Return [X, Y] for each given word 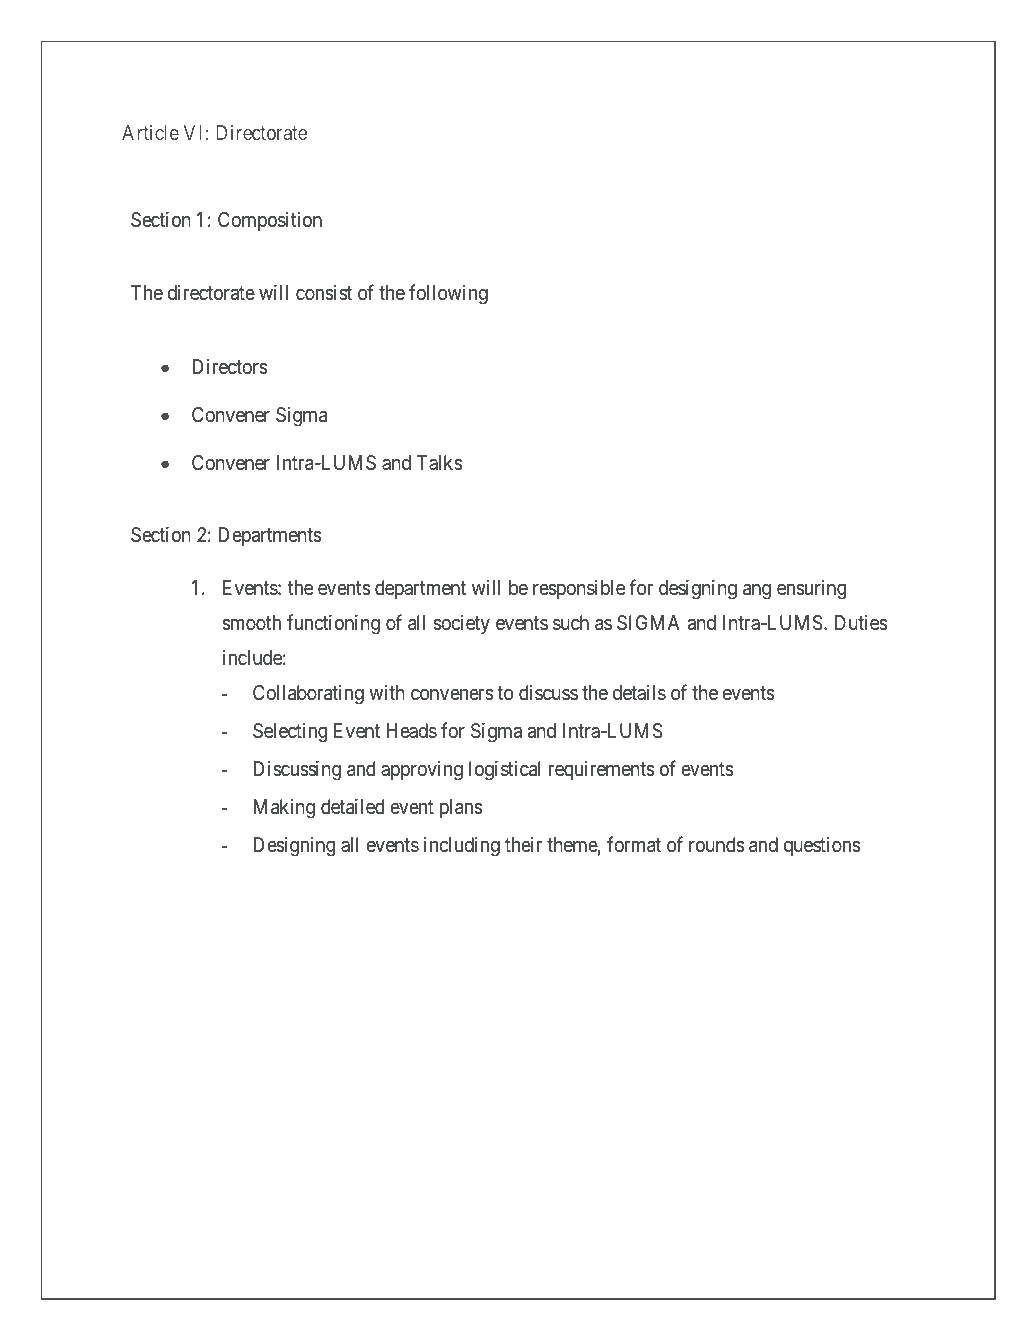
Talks [439, 462]
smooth [252, 623]
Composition [270, 221]
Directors [230, 367]
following [448, 294]
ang [757, 591]
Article [150, 132]
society [462, 624]
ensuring [811, 590]
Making [284, 809]
